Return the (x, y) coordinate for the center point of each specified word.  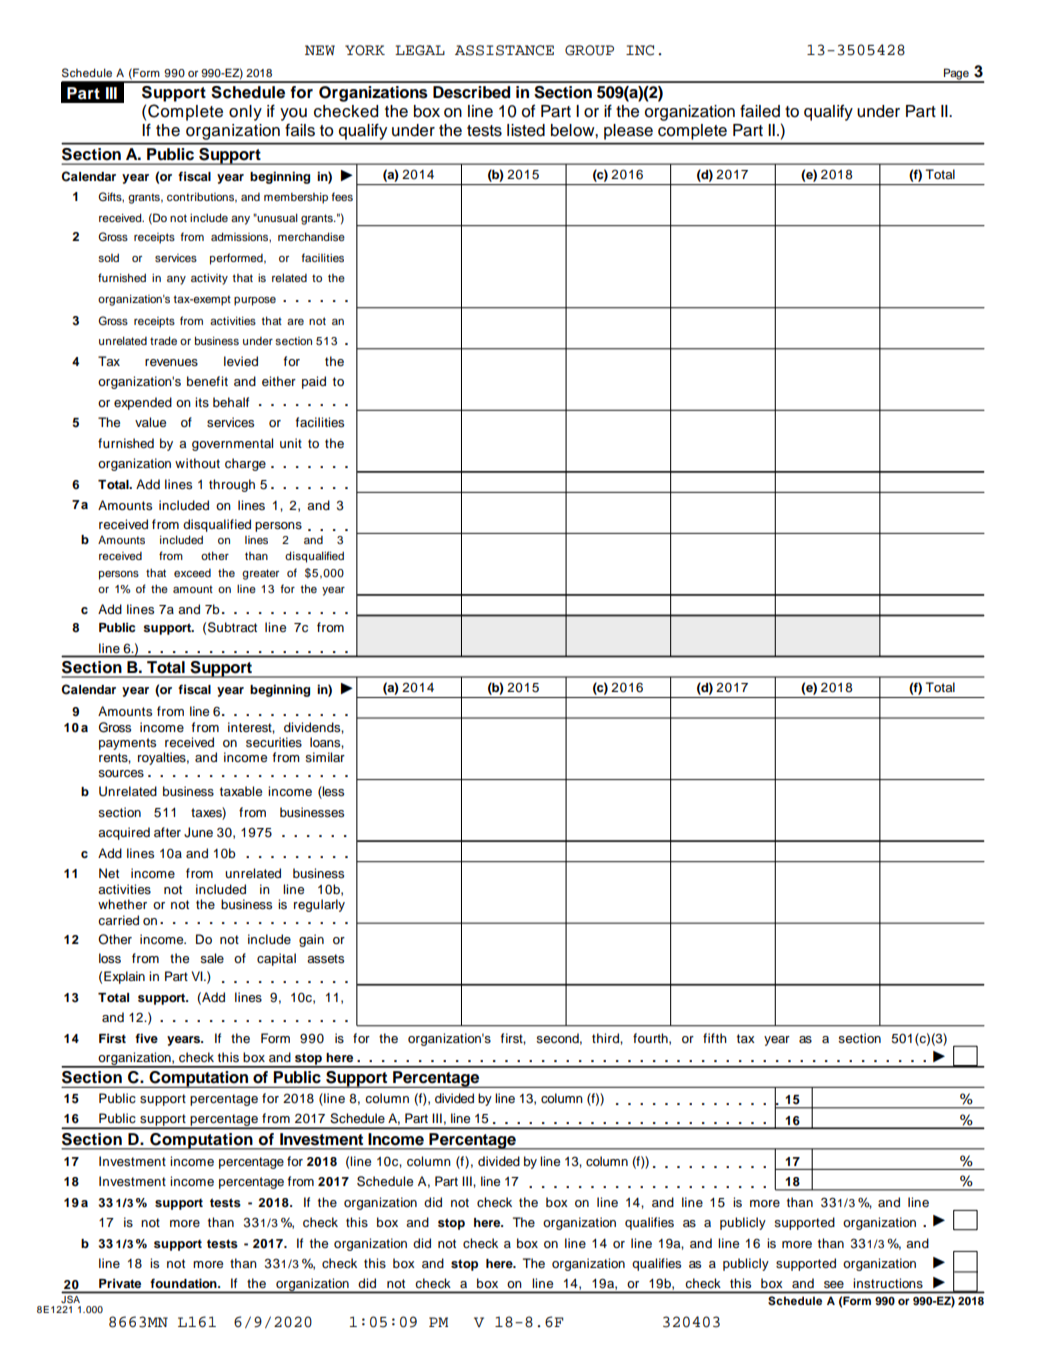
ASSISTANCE (504, 50)
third (606, 1038)
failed (760, 111)
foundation (184, 1283)
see (834, 1284)
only (245, 113)
